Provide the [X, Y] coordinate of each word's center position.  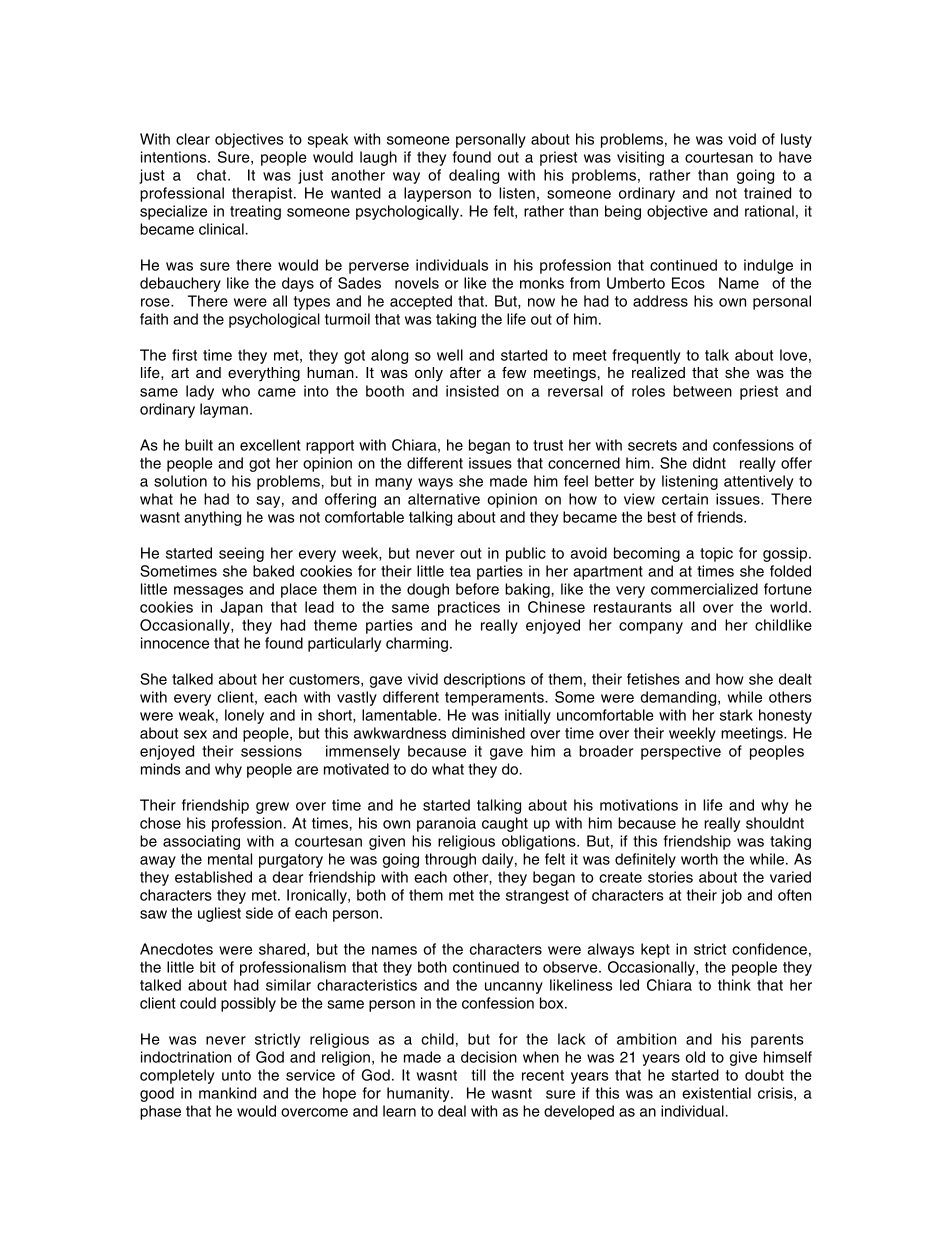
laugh [378, 158]
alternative [444, 499]
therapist [263, 194]
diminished [488, 733]
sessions [271, 751]
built [199, 445]
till [478, 1075]
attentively [759, 482]
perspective [681, 752]
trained [767, 193]
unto [236, 1075]
